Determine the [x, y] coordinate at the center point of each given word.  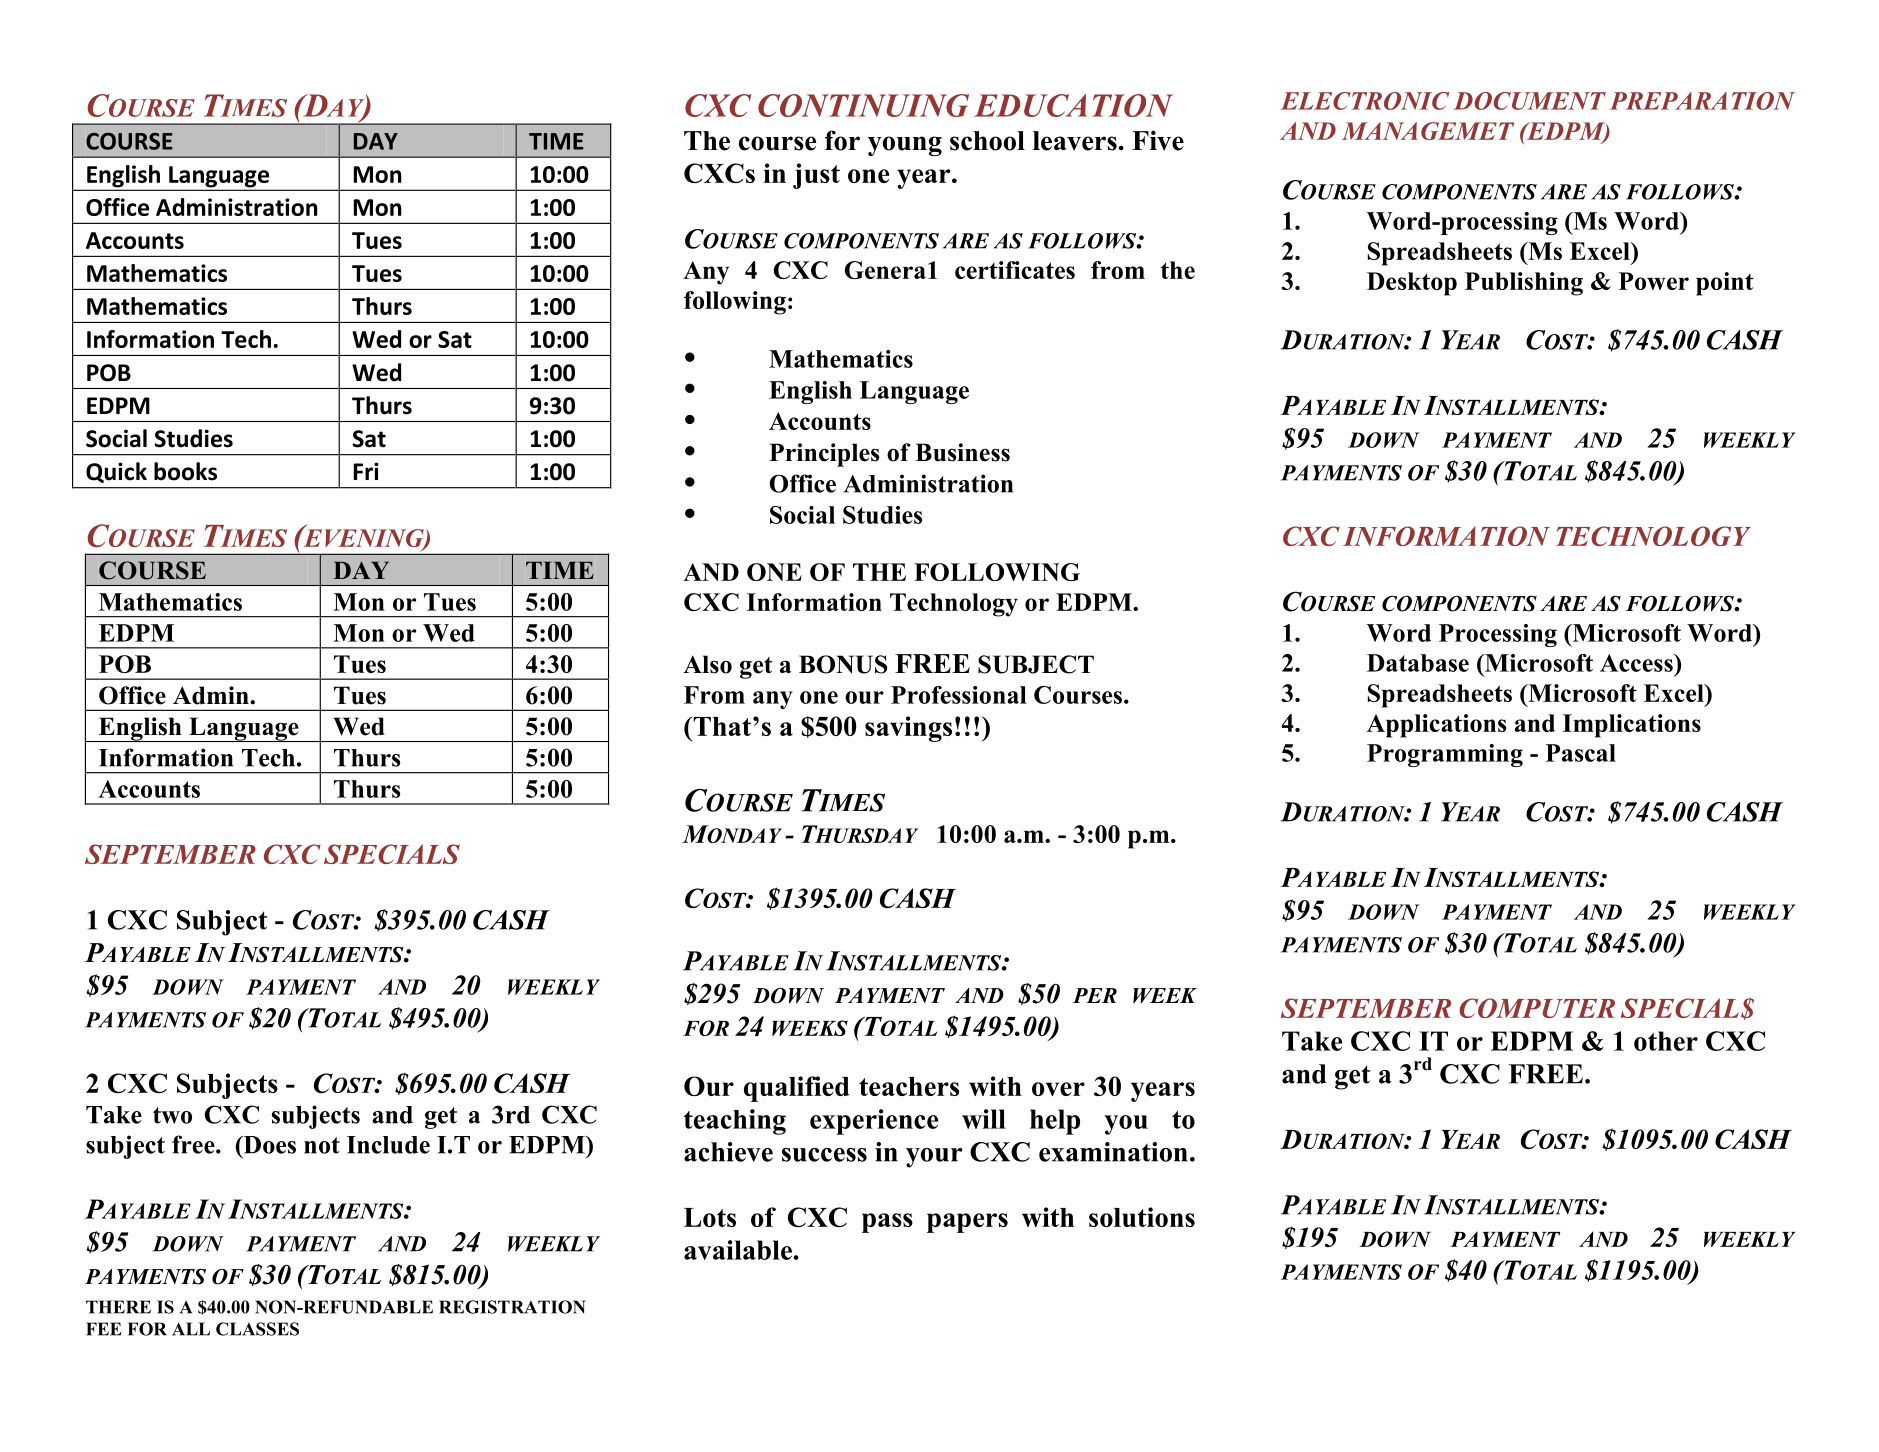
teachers [909, 1086]
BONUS [843, 664]
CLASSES [257, 1329]
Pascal [1581, 753]
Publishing [1524, 284]
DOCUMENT [1529, 101]
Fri [366, 471]
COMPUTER [1537, 1008]
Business [962, 452]
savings [908, 729]
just [816, 176]
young [905, 146]
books [185, 471]
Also [707, 664]
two [172, 1115]
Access [1637, 663]
